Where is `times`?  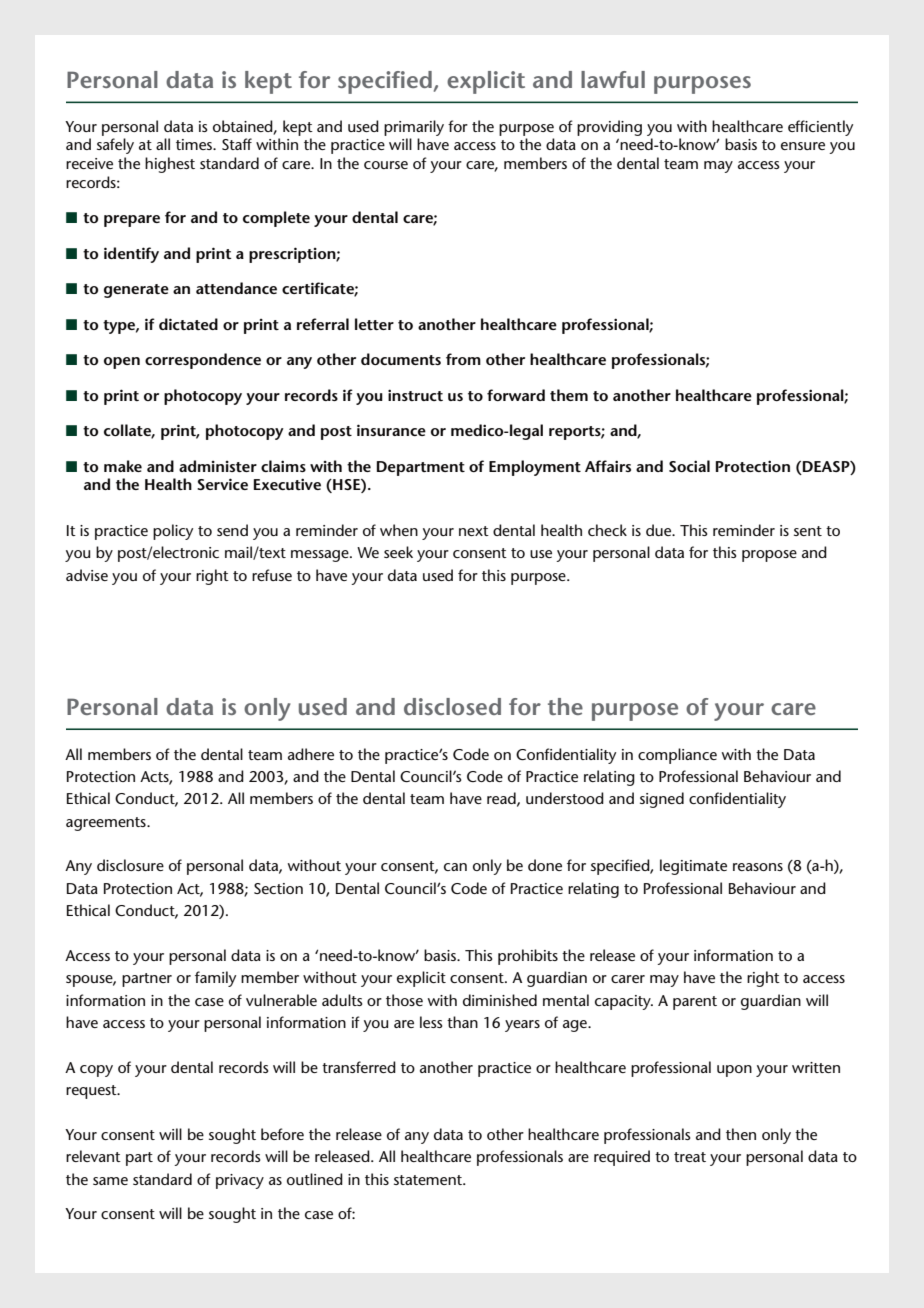
times is located at coordinates (195, 144).
